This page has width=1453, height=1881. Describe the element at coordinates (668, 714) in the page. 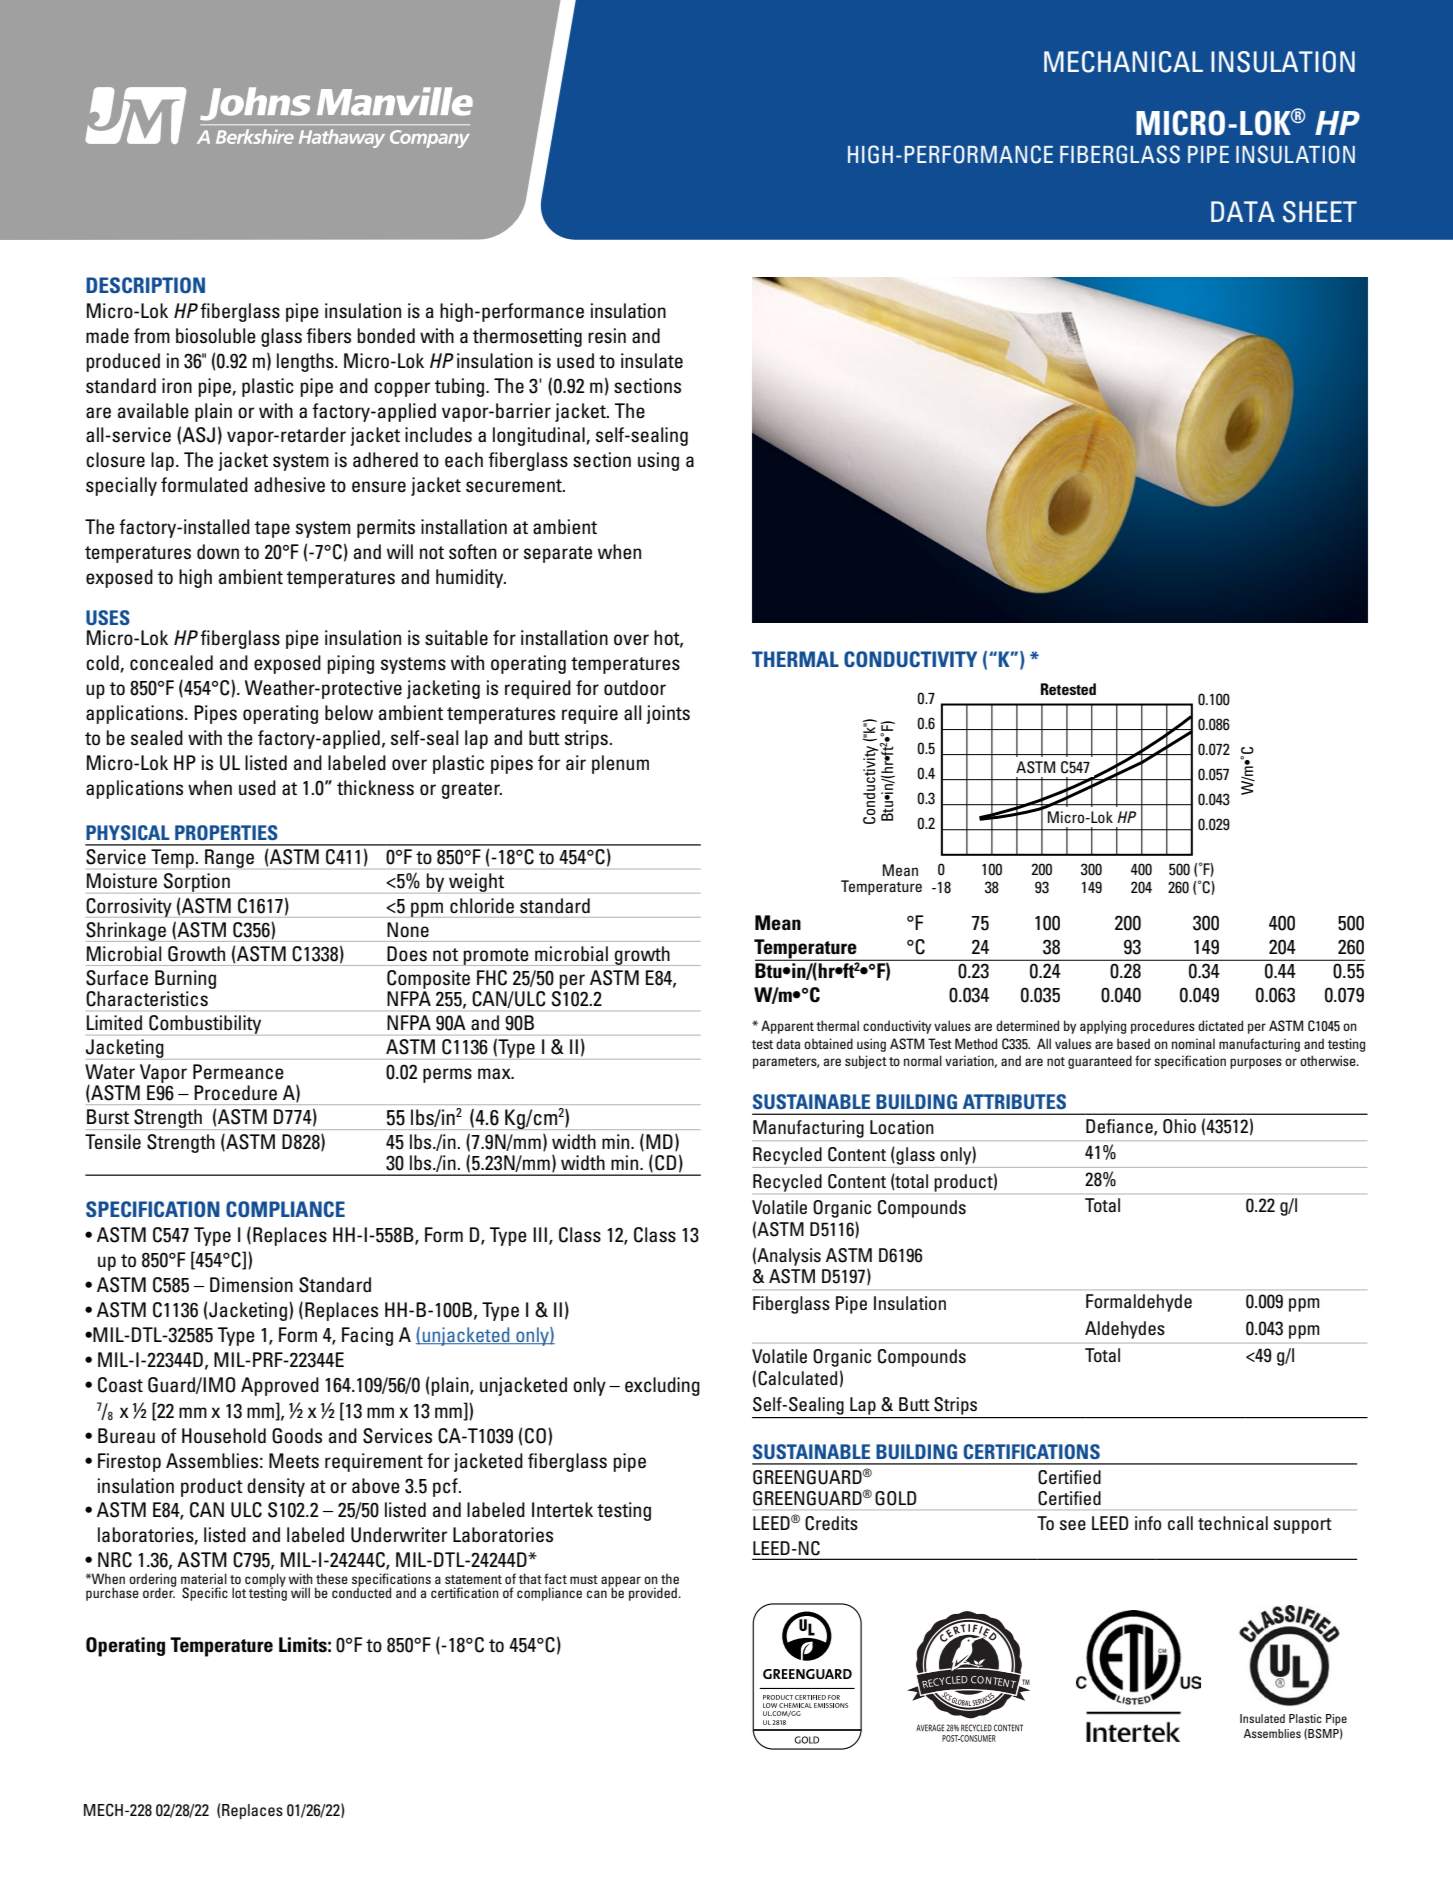

I see `joints` at that location.
